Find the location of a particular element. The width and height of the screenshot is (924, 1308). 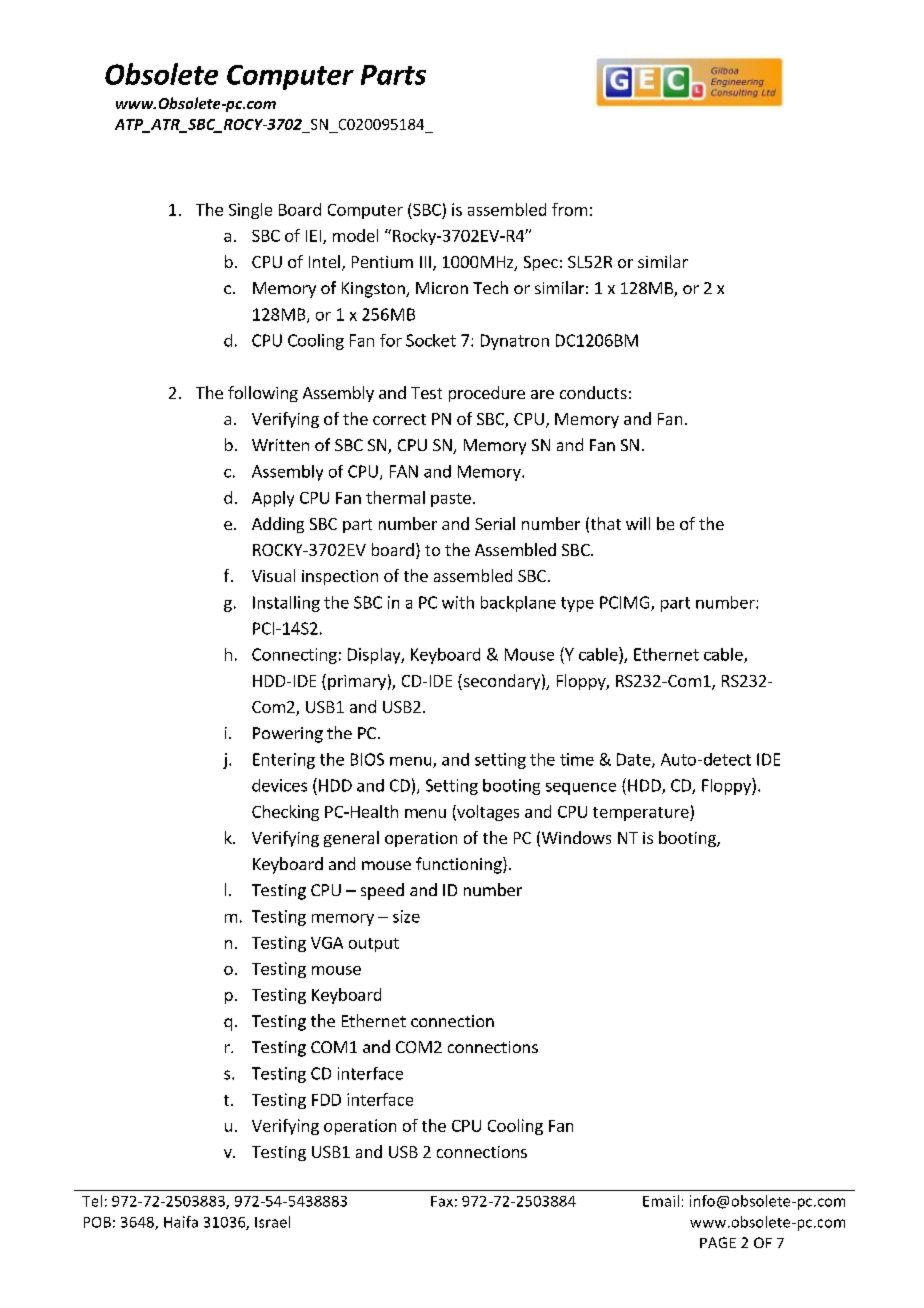

Installing is located at coordinates (286, 604).
